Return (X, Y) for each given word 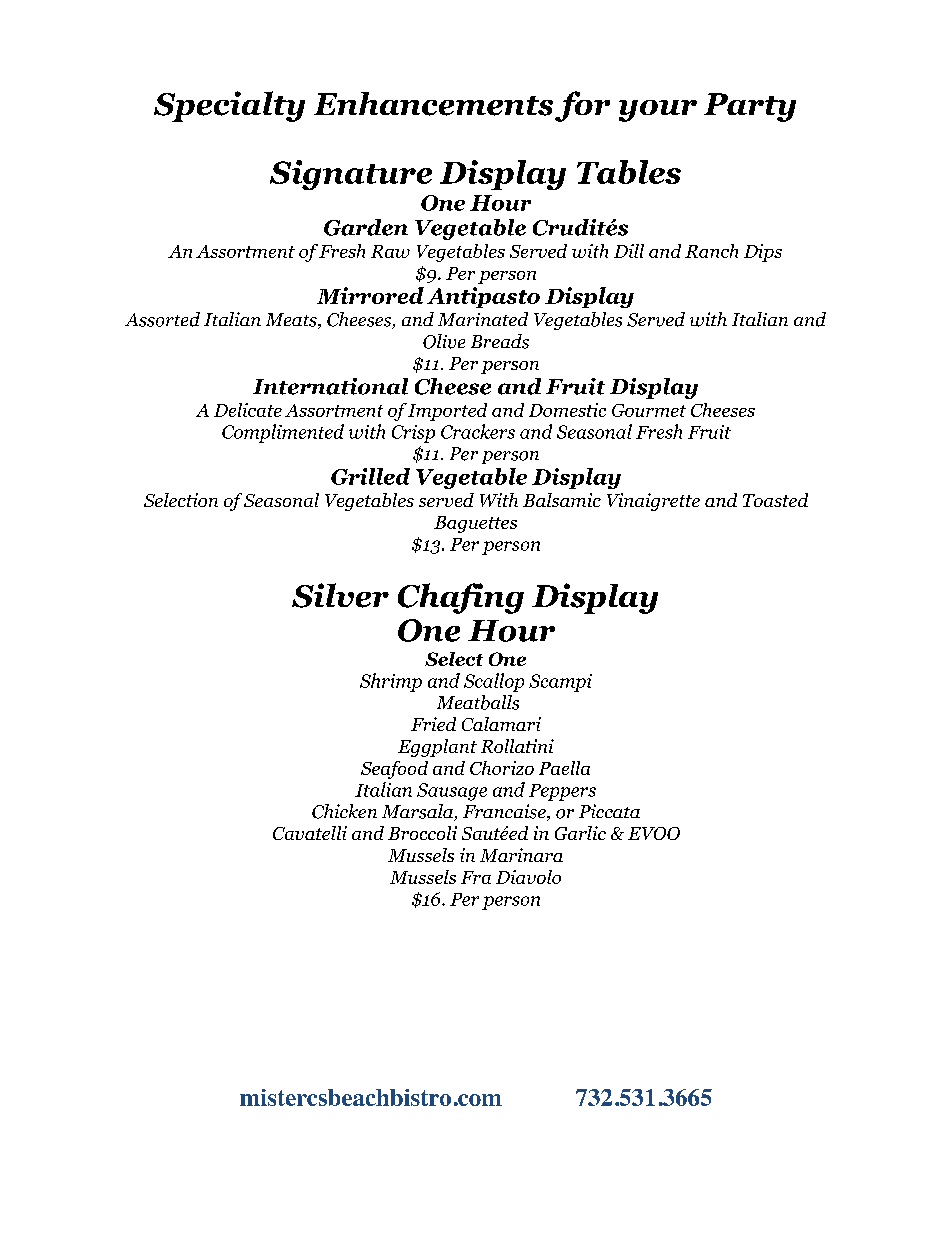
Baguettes (475, 524)
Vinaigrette (653, 502)
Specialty (229, 106)
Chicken (344, 811)
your (658, 111)
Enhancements (433, 104)
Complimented (283, 433)
